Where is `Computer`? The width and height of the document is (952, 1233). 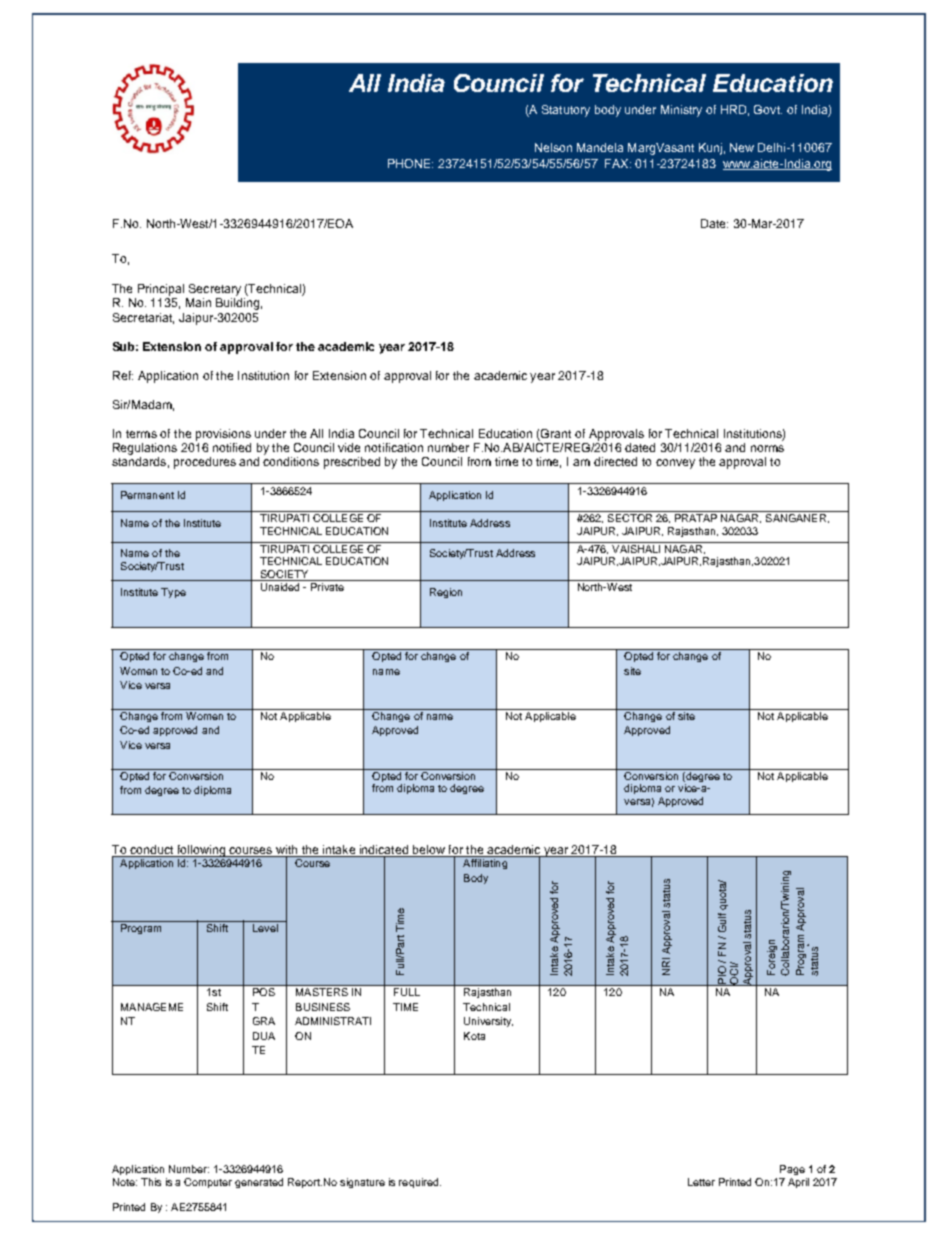
Computer is located at coordinates (208, 1183).
